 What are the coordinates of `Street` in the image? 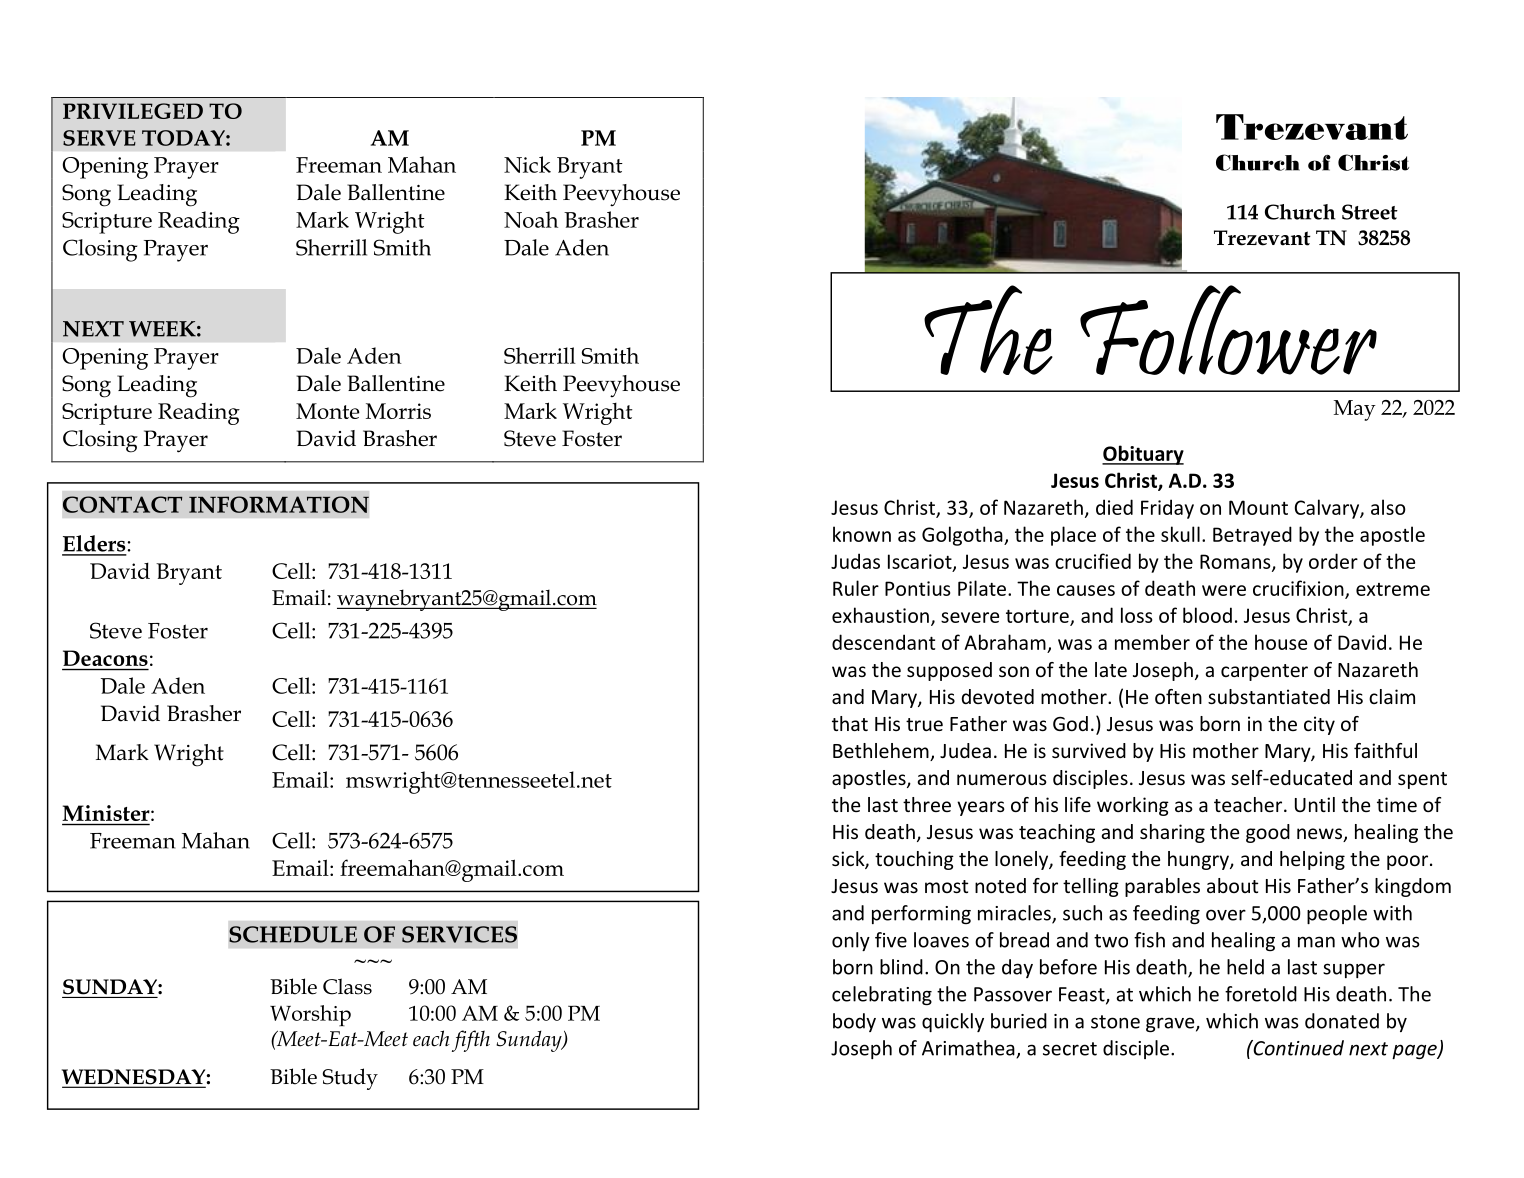 It's located at (1370, 212).
